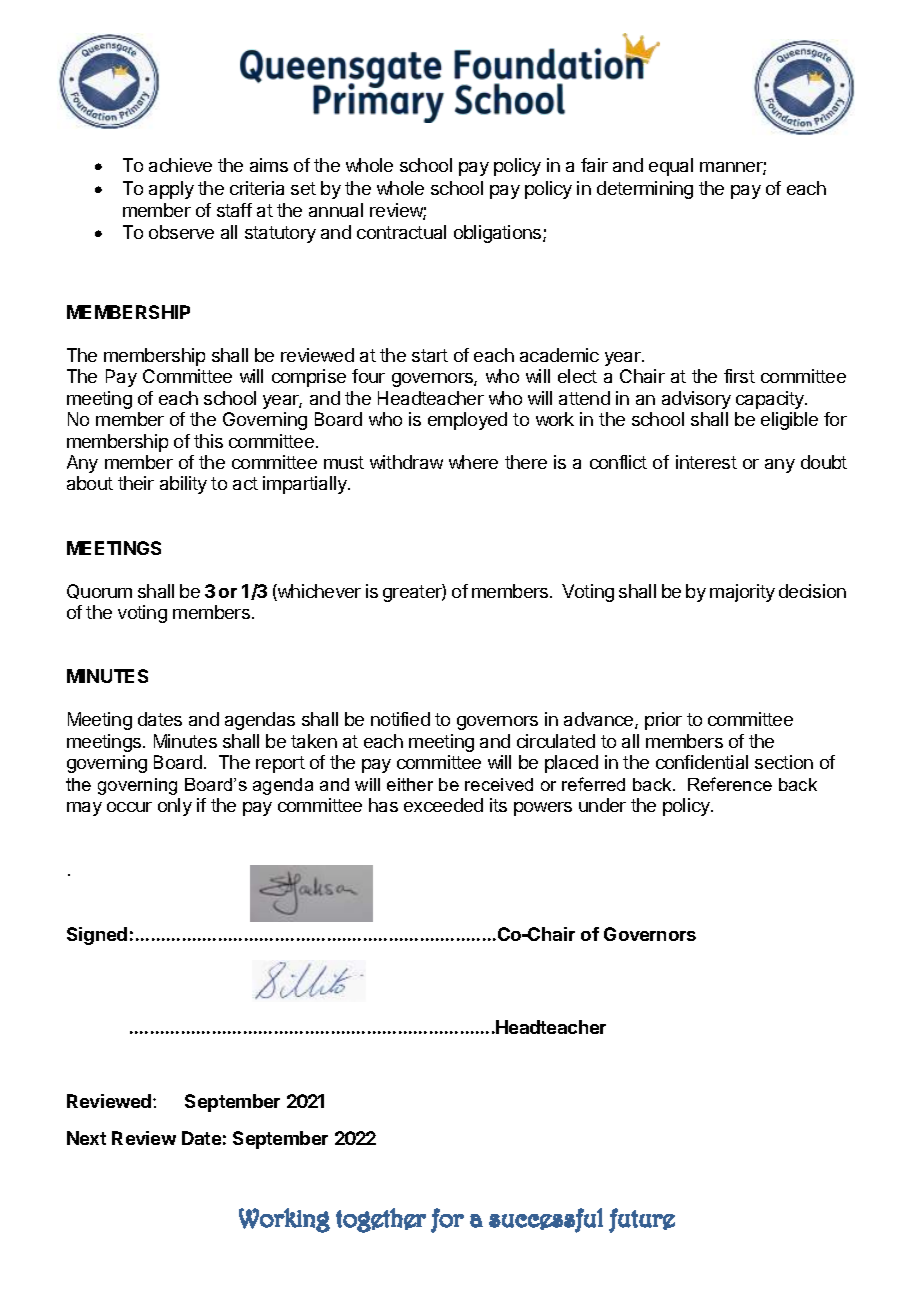  Describe the element at coordinates (642, 1220) in the document. I see `future` at that location.
